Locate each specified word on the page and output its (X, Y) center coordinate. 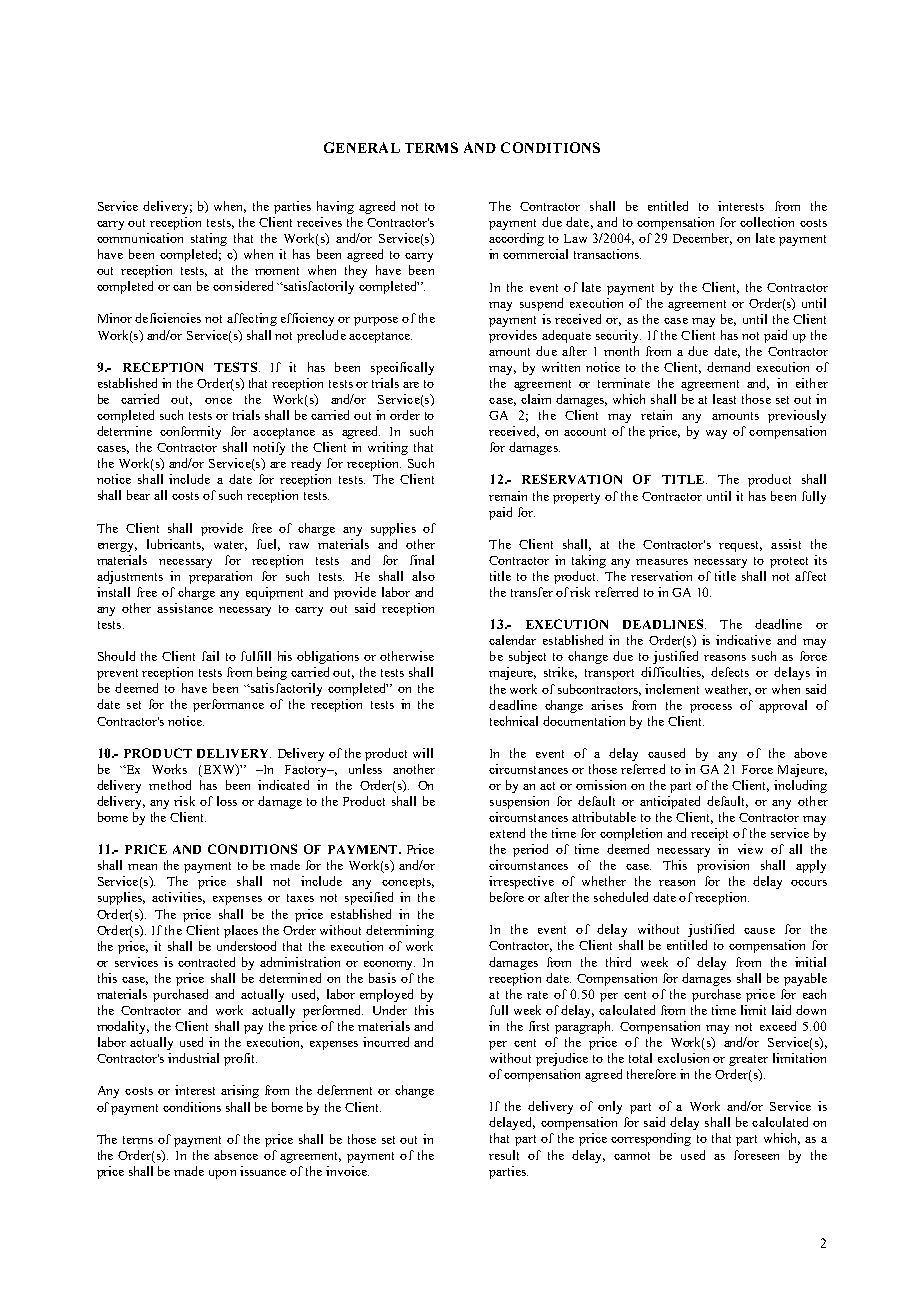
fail (210, 656)
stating (209, 239)
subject (527, 657)
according (516, 239)
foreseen (756, 1155)
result (504, 1155)
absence (236, 1155)
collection (767, 222)
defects (730, 672)
